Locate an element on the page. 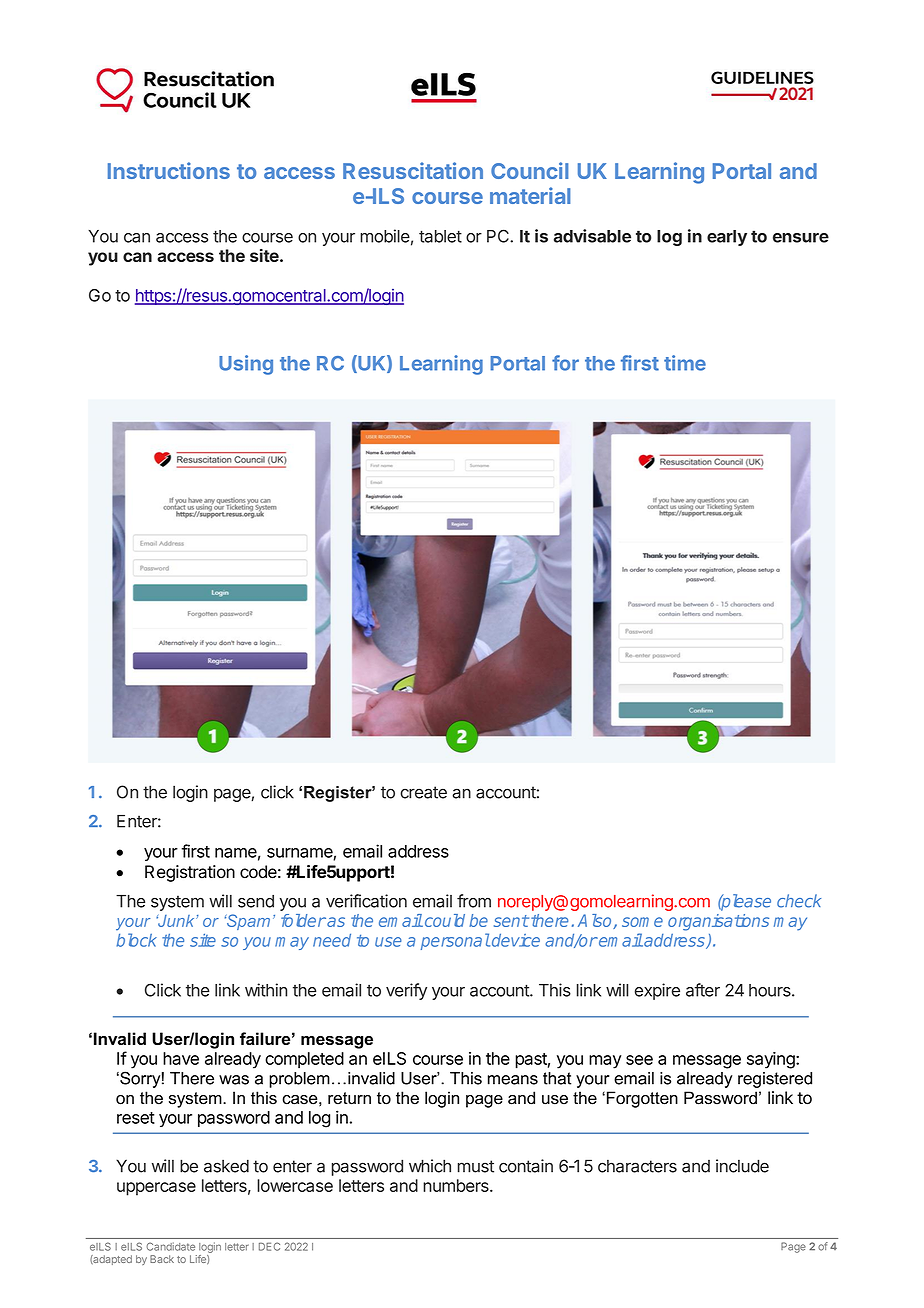 The height and width of the image is (1308, 924). Registration is located at coordinates (190, 873).
